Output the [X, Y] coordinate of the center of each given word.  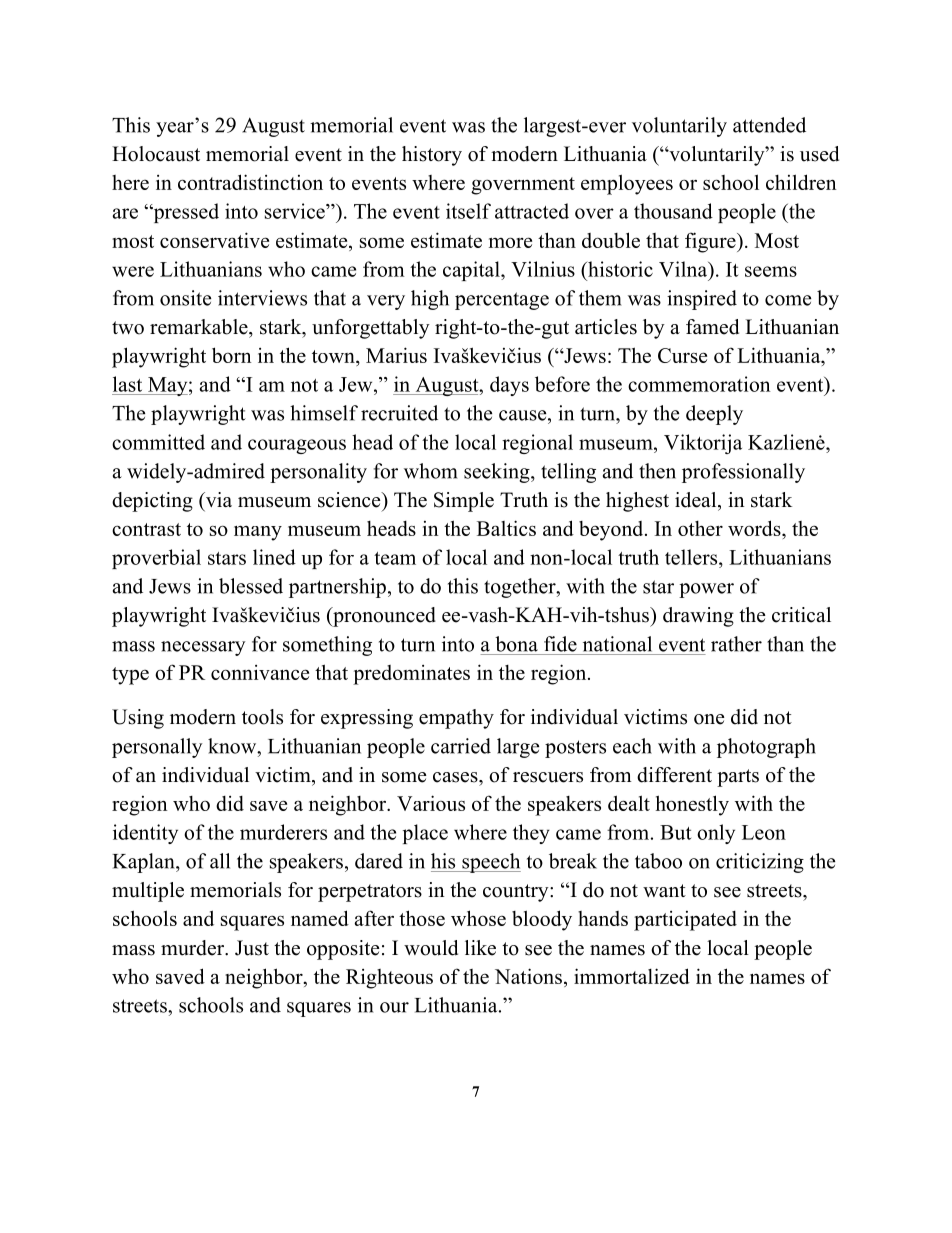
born [231, 355]
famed [712, 327]
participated [685, 921]
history [432, 156]
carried [461, 746]
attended [769, 125]
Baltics [506, 528]
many [258, 533]
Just [252, 948]
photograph [766, 748]
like [480, 948]
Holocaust [156, 154]
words [755, 528]
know [233, 746]
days [509, 386]
